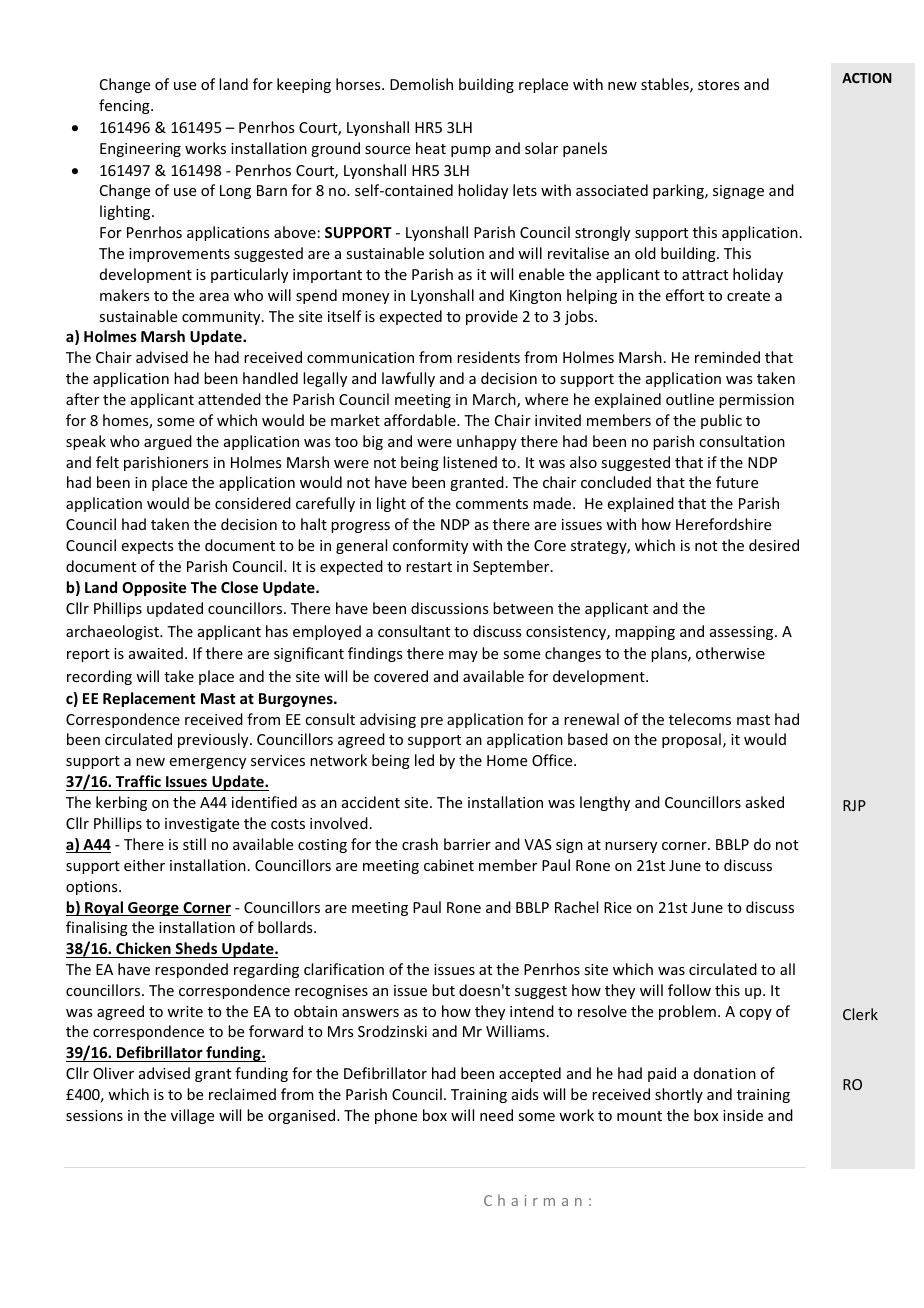 This screenshot has height=1308, width=924. Describe the element at coordinates (743, 633) in the screenshot. I see `assessing` at that location.
